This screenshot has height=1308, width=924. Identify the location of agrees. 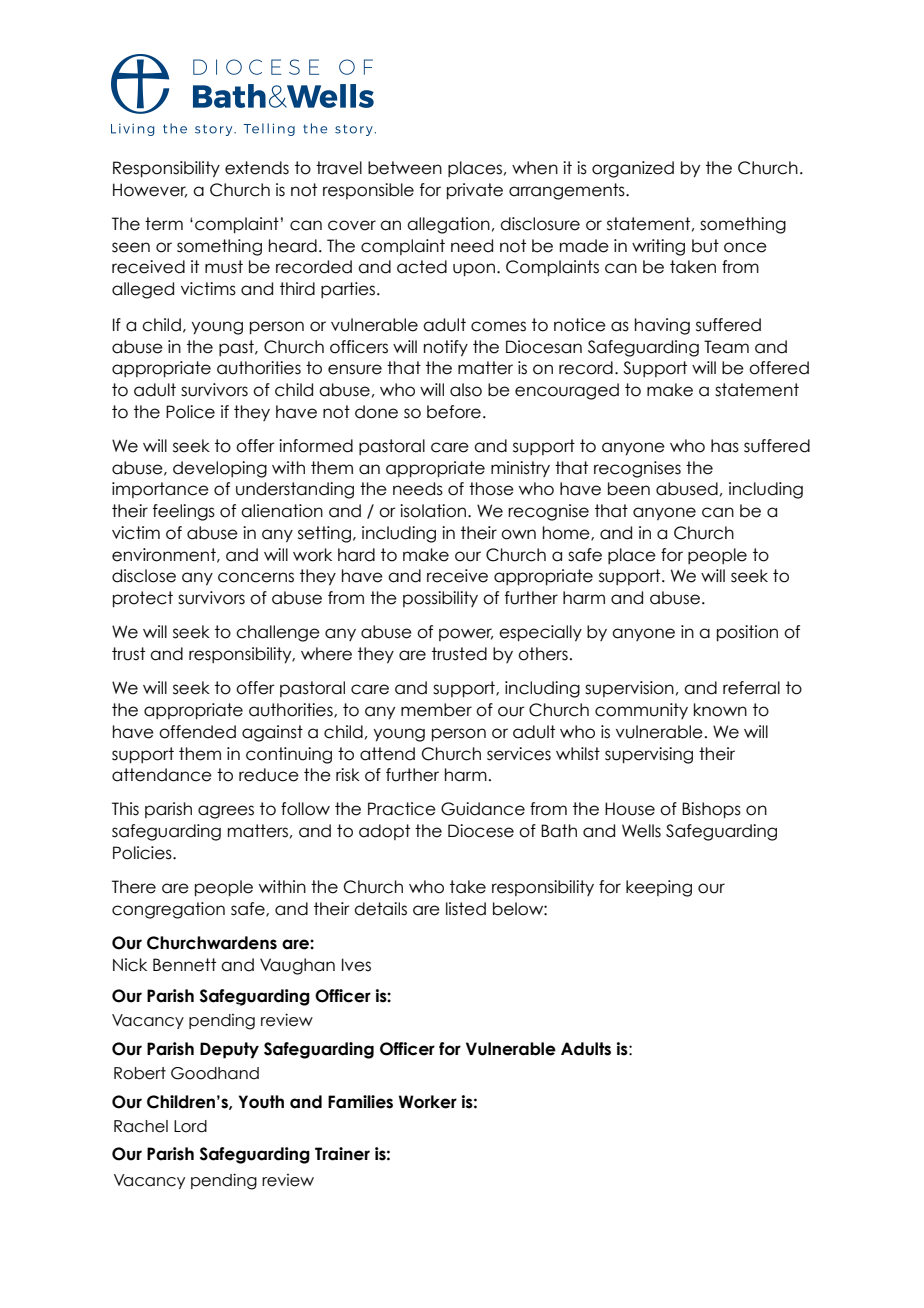
(226, 812).
